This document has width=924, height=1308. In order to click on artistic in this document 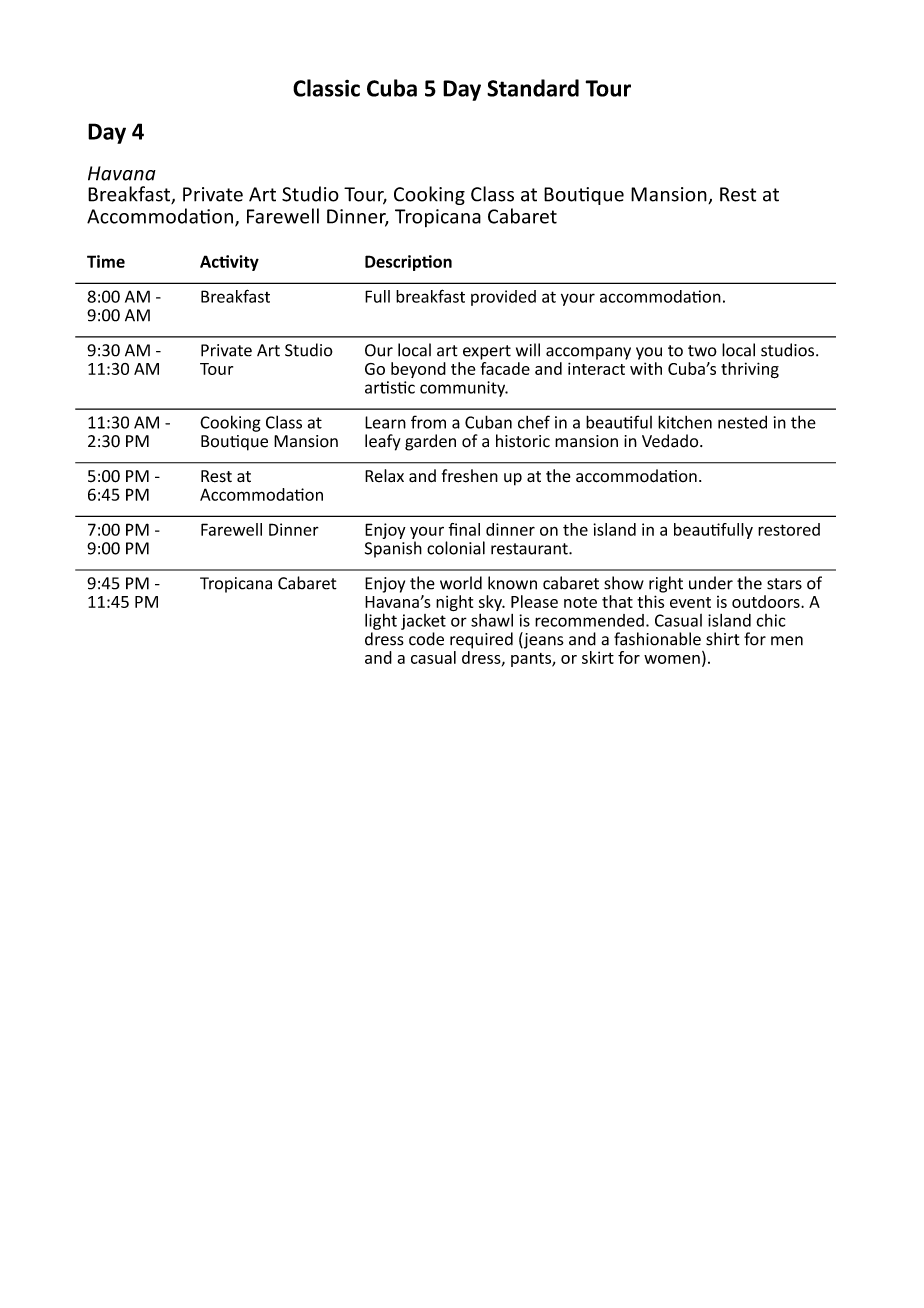, I will do `click(390, 387)`.
